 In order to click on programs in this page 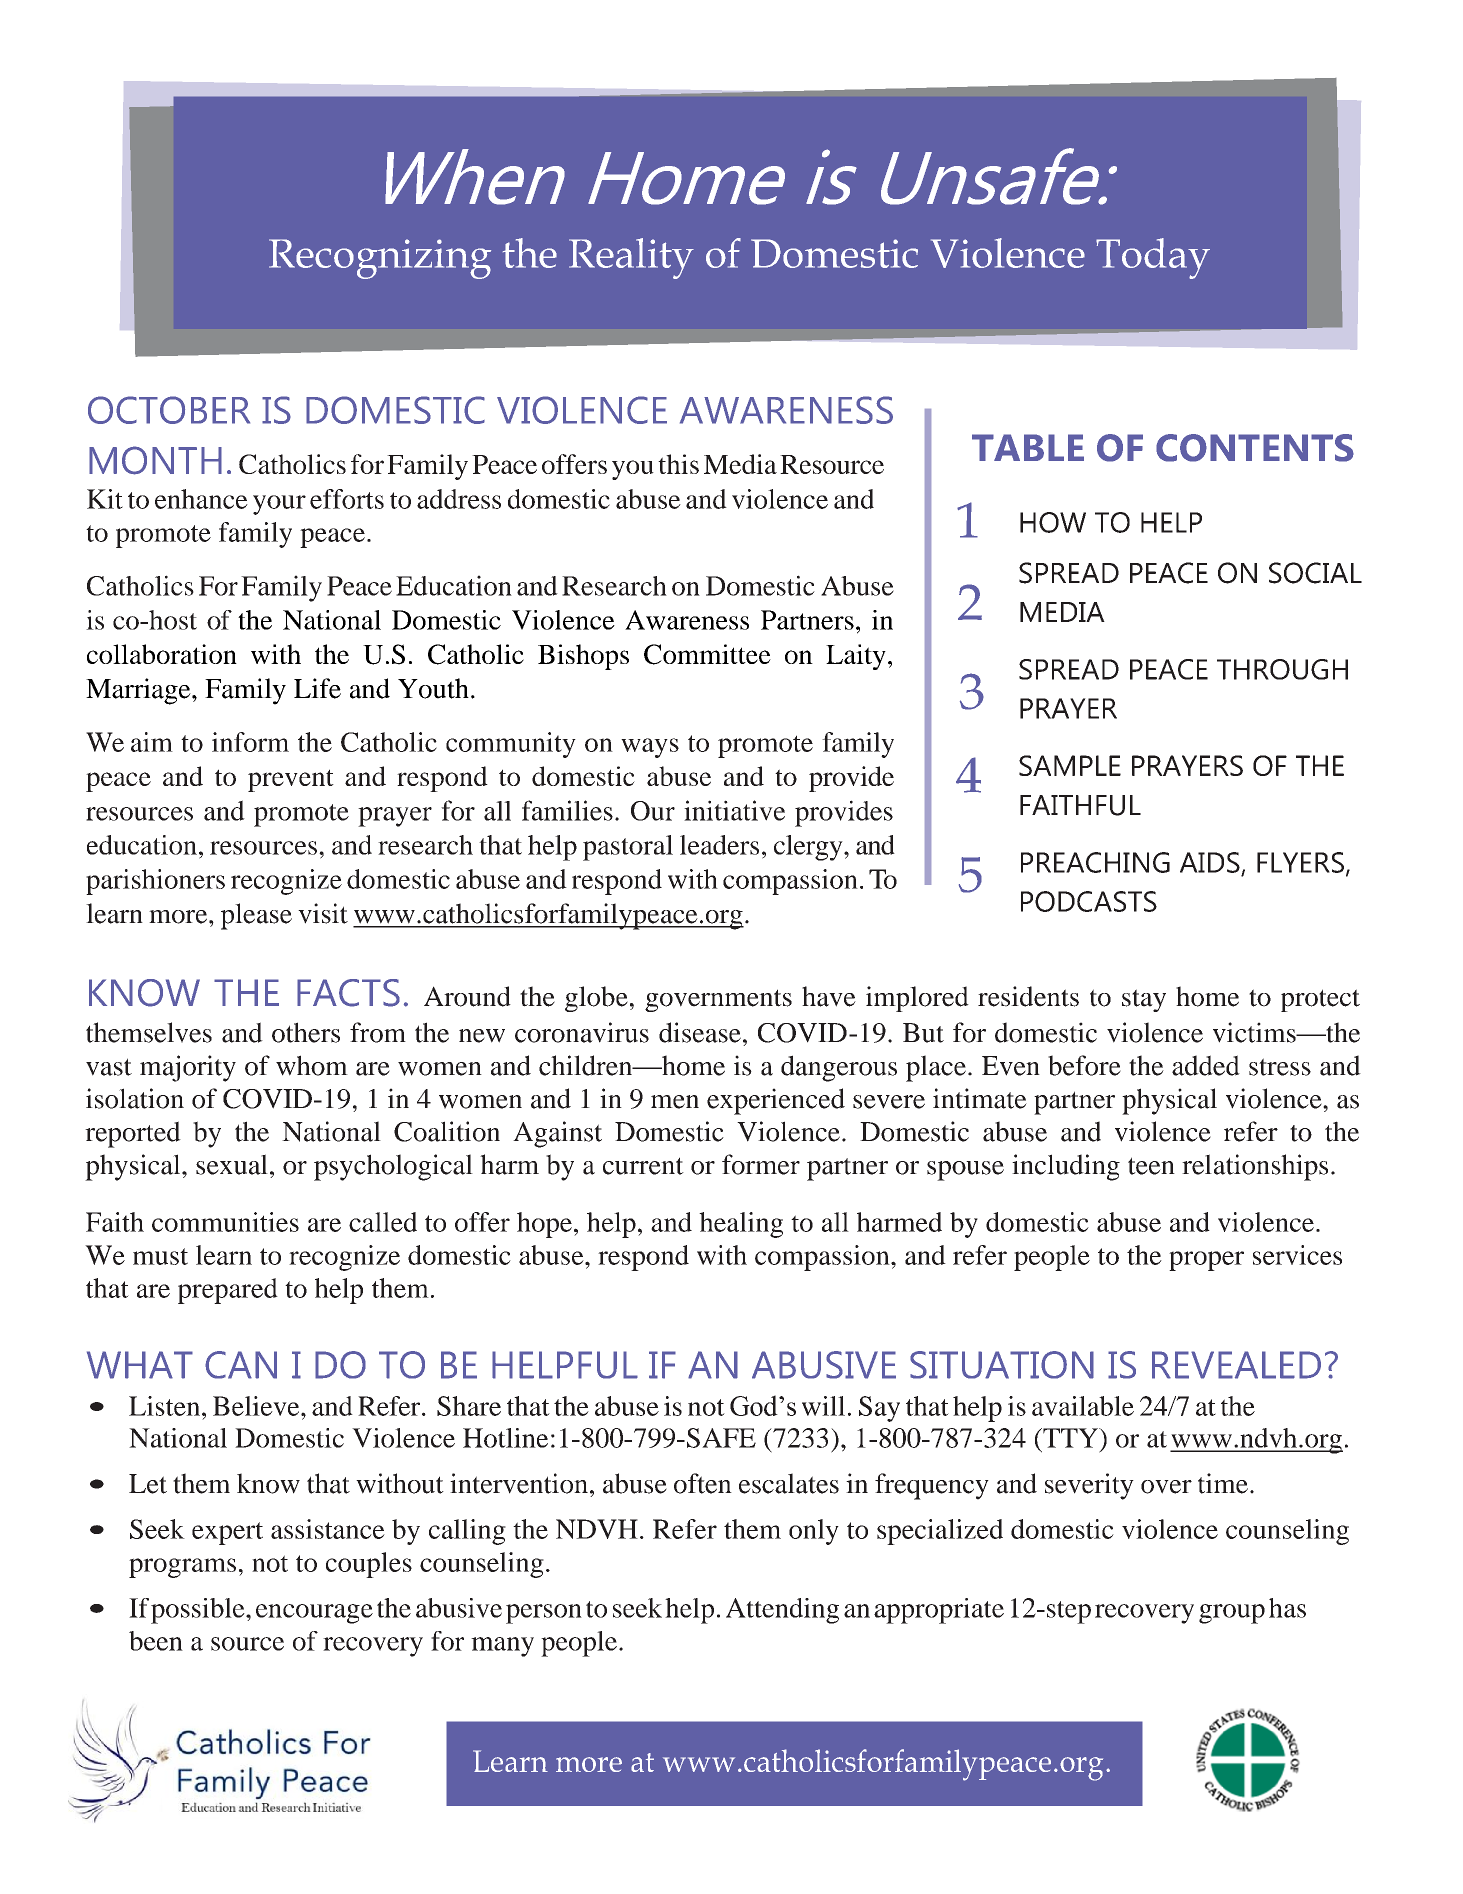, I will do `click(182, 1568)`.
